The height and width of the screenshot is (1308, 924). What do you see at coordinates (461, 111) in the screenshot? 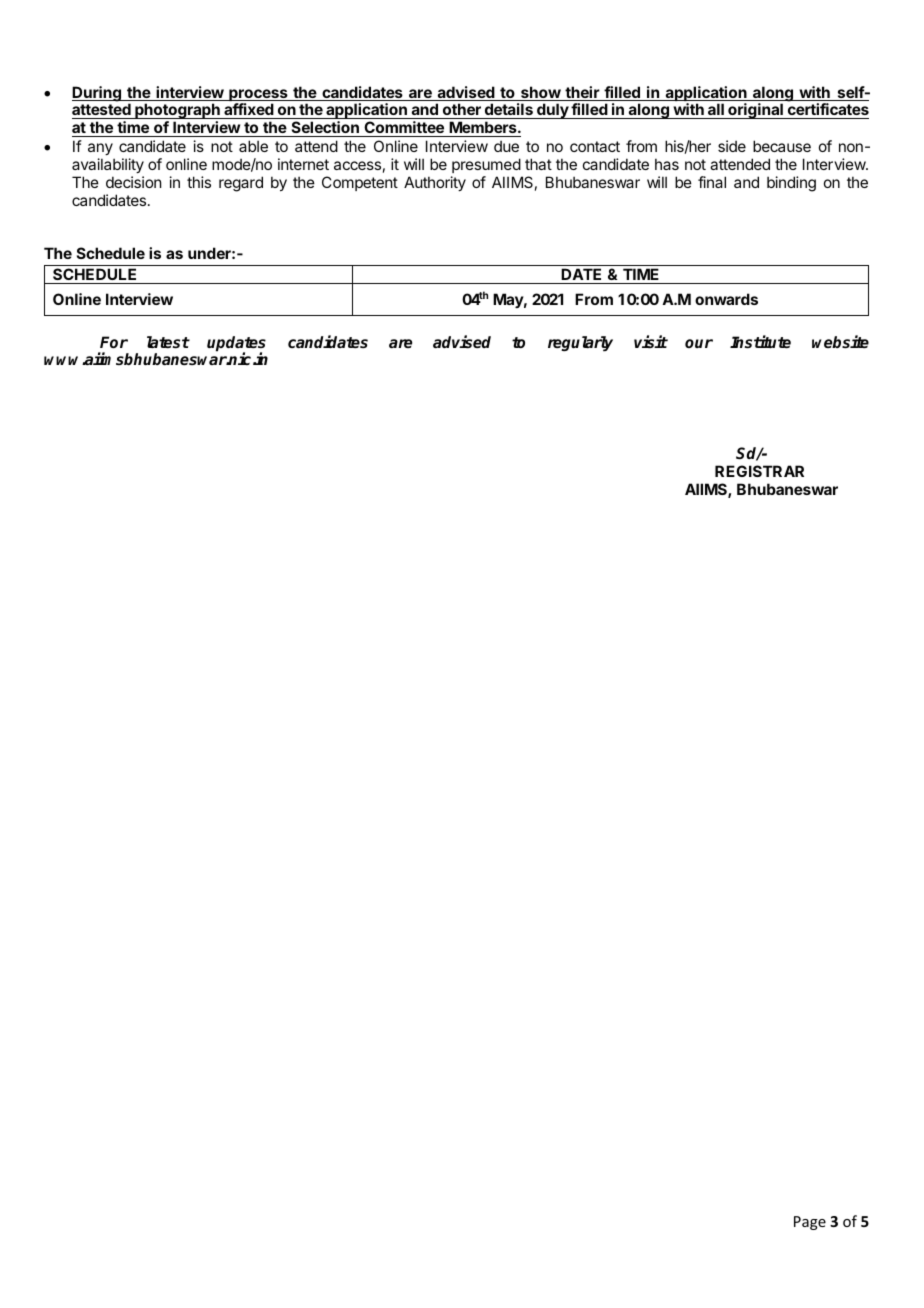
I see `other` at bounding box center [461, 111].
